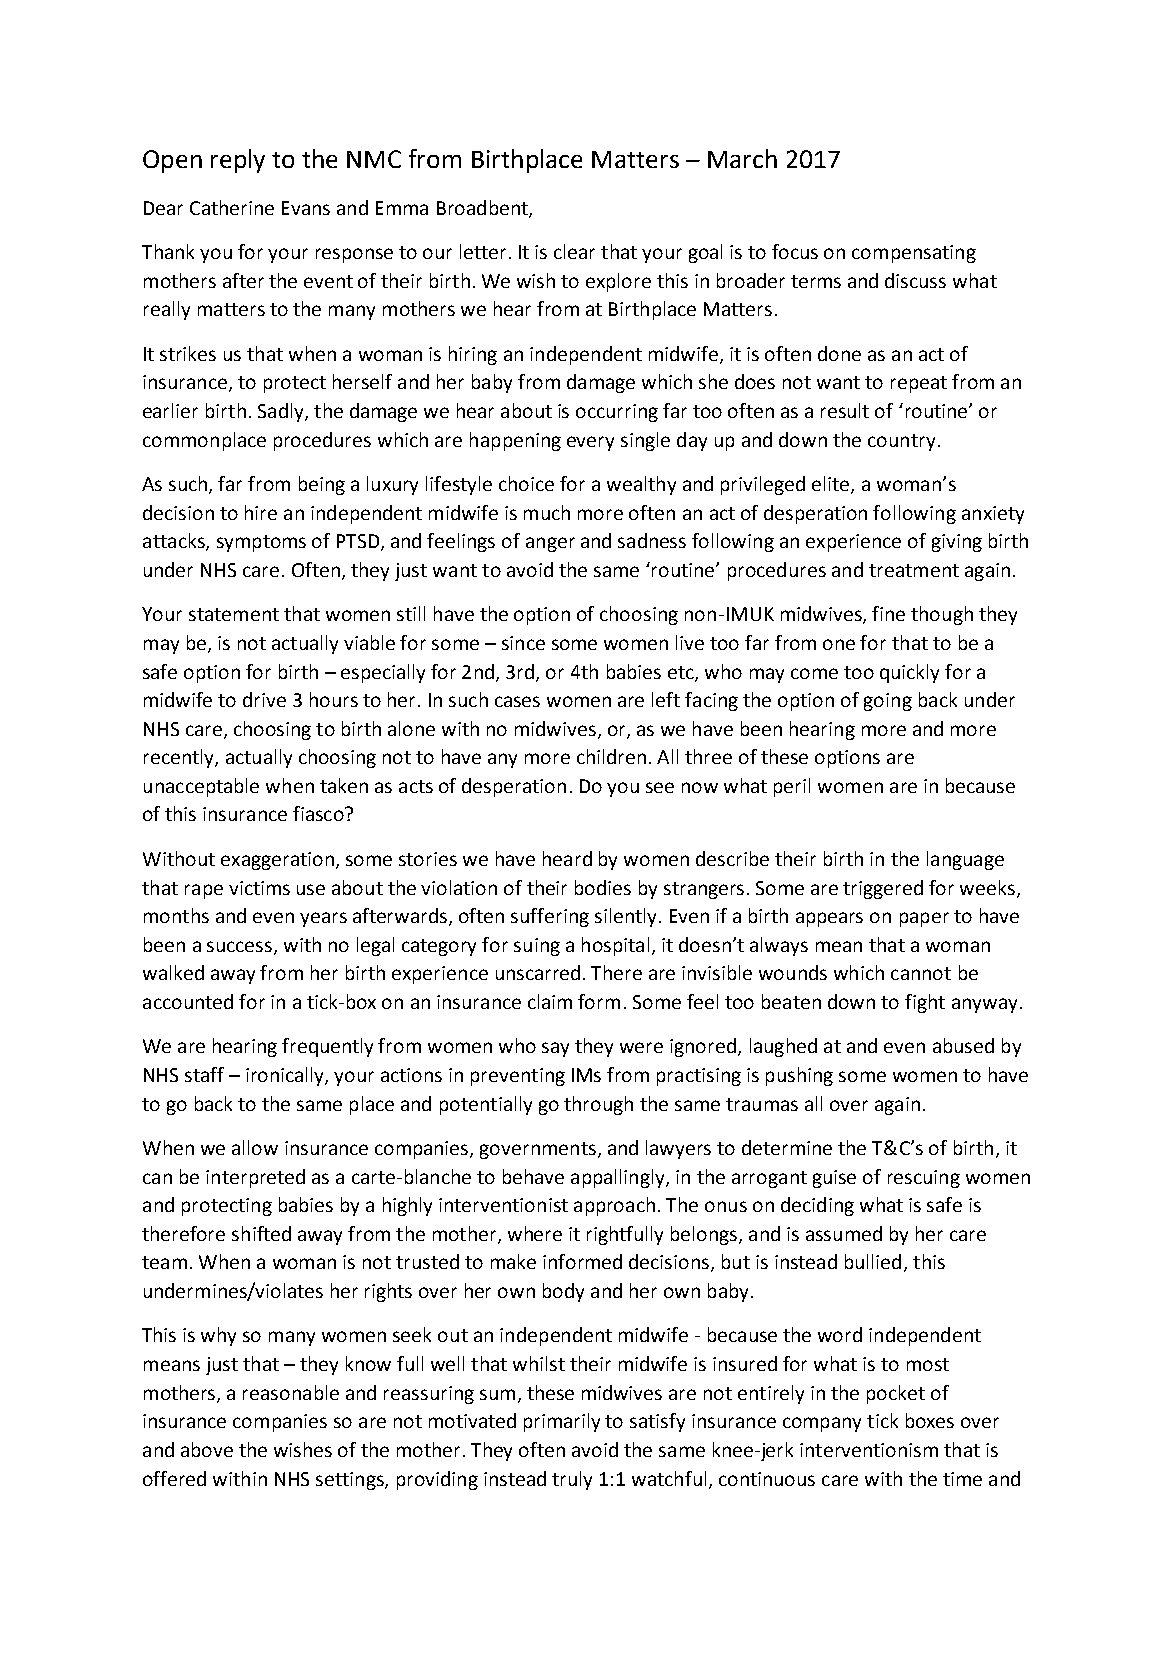  I want to click on rescuing, so click(924, 1179).
